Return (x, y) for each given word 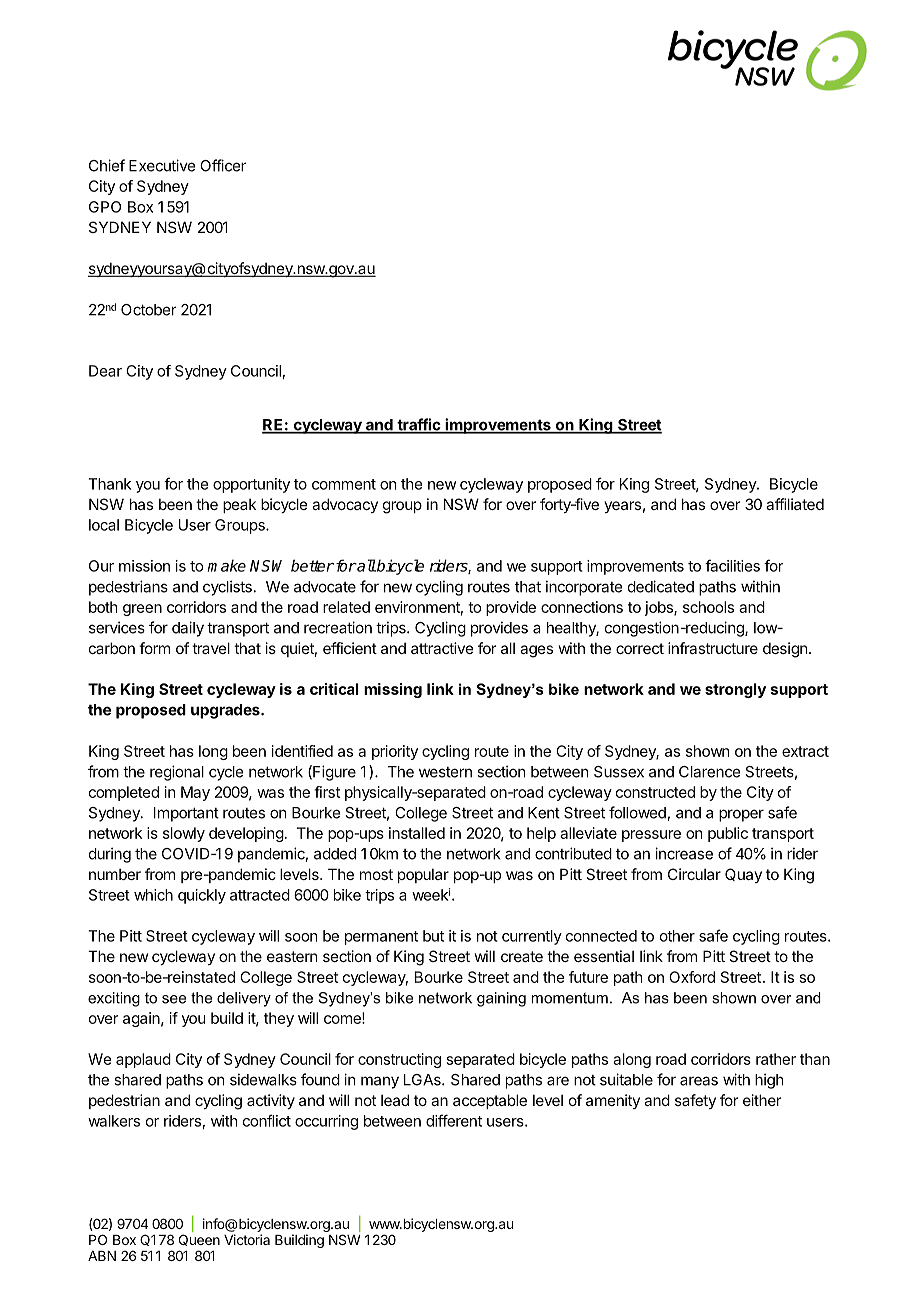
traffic (419, 425)
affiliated (795, 504)
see (174, 999)
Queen (199, 1240)
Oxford (692, 977)
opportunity (251, 485)
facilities (732, 565)
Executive (162, 165)
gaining (501, 999)
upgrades (226, 711)
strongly (735, 690)
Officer (223, 165)
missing (393, 690)
